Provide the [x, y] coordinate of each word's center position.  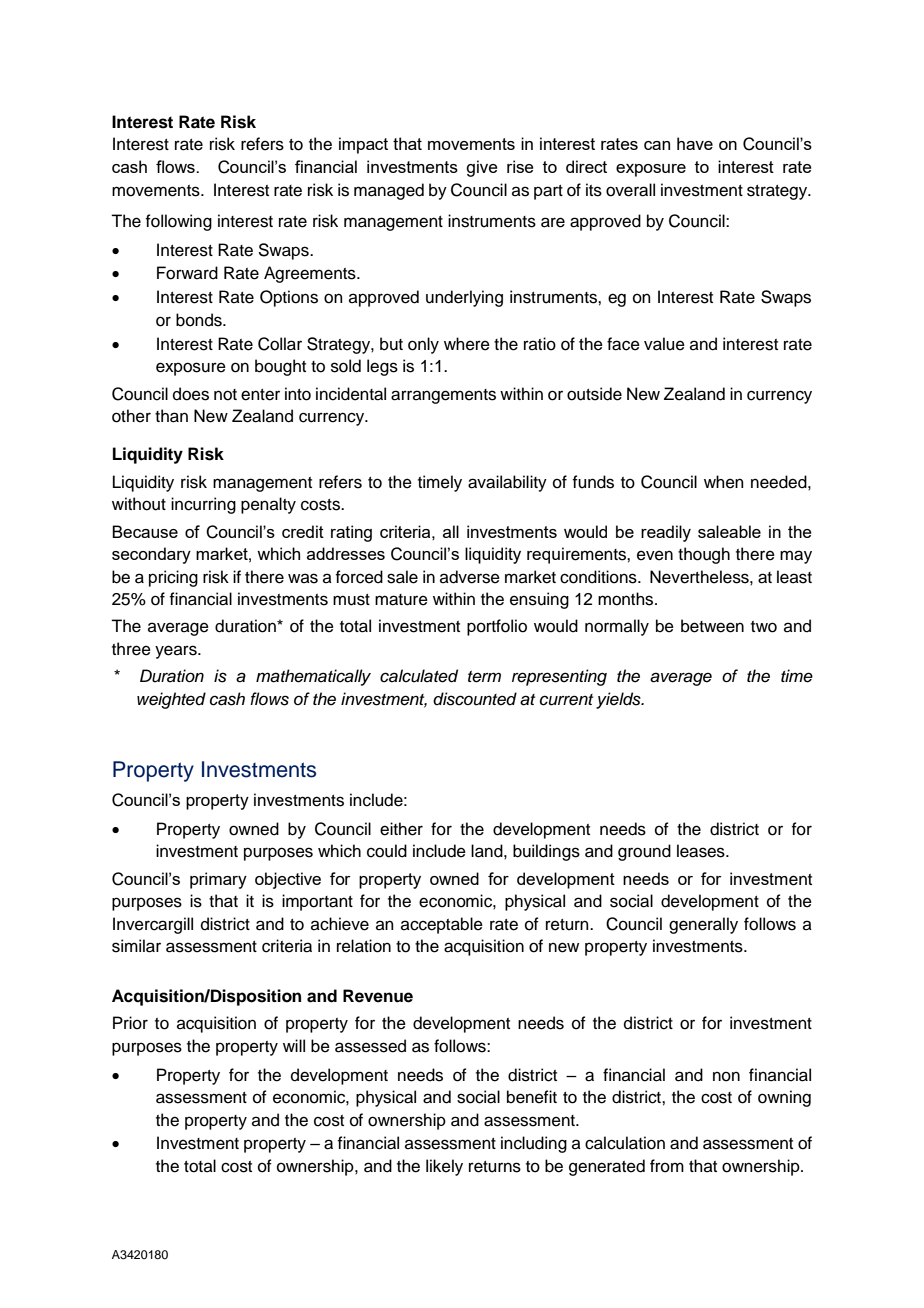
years [177, 652]
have [695, 143]
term [484, 677]
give [482, 168]
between [712, 626]
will [294, 1045]
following [178, 222]
